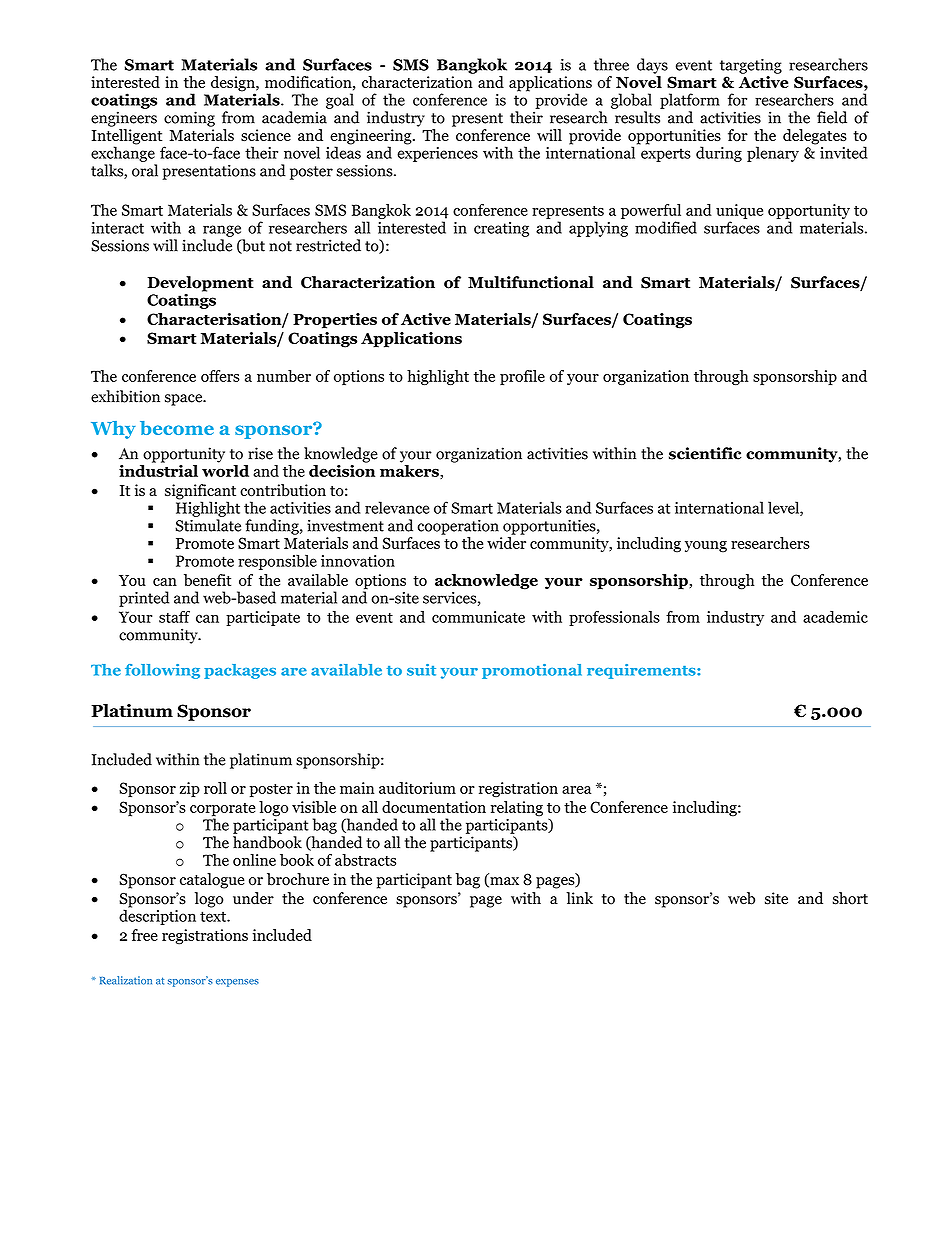  Describe the element at coordinates (705, 453) in the screenshot. I see `scientific` at that location.
